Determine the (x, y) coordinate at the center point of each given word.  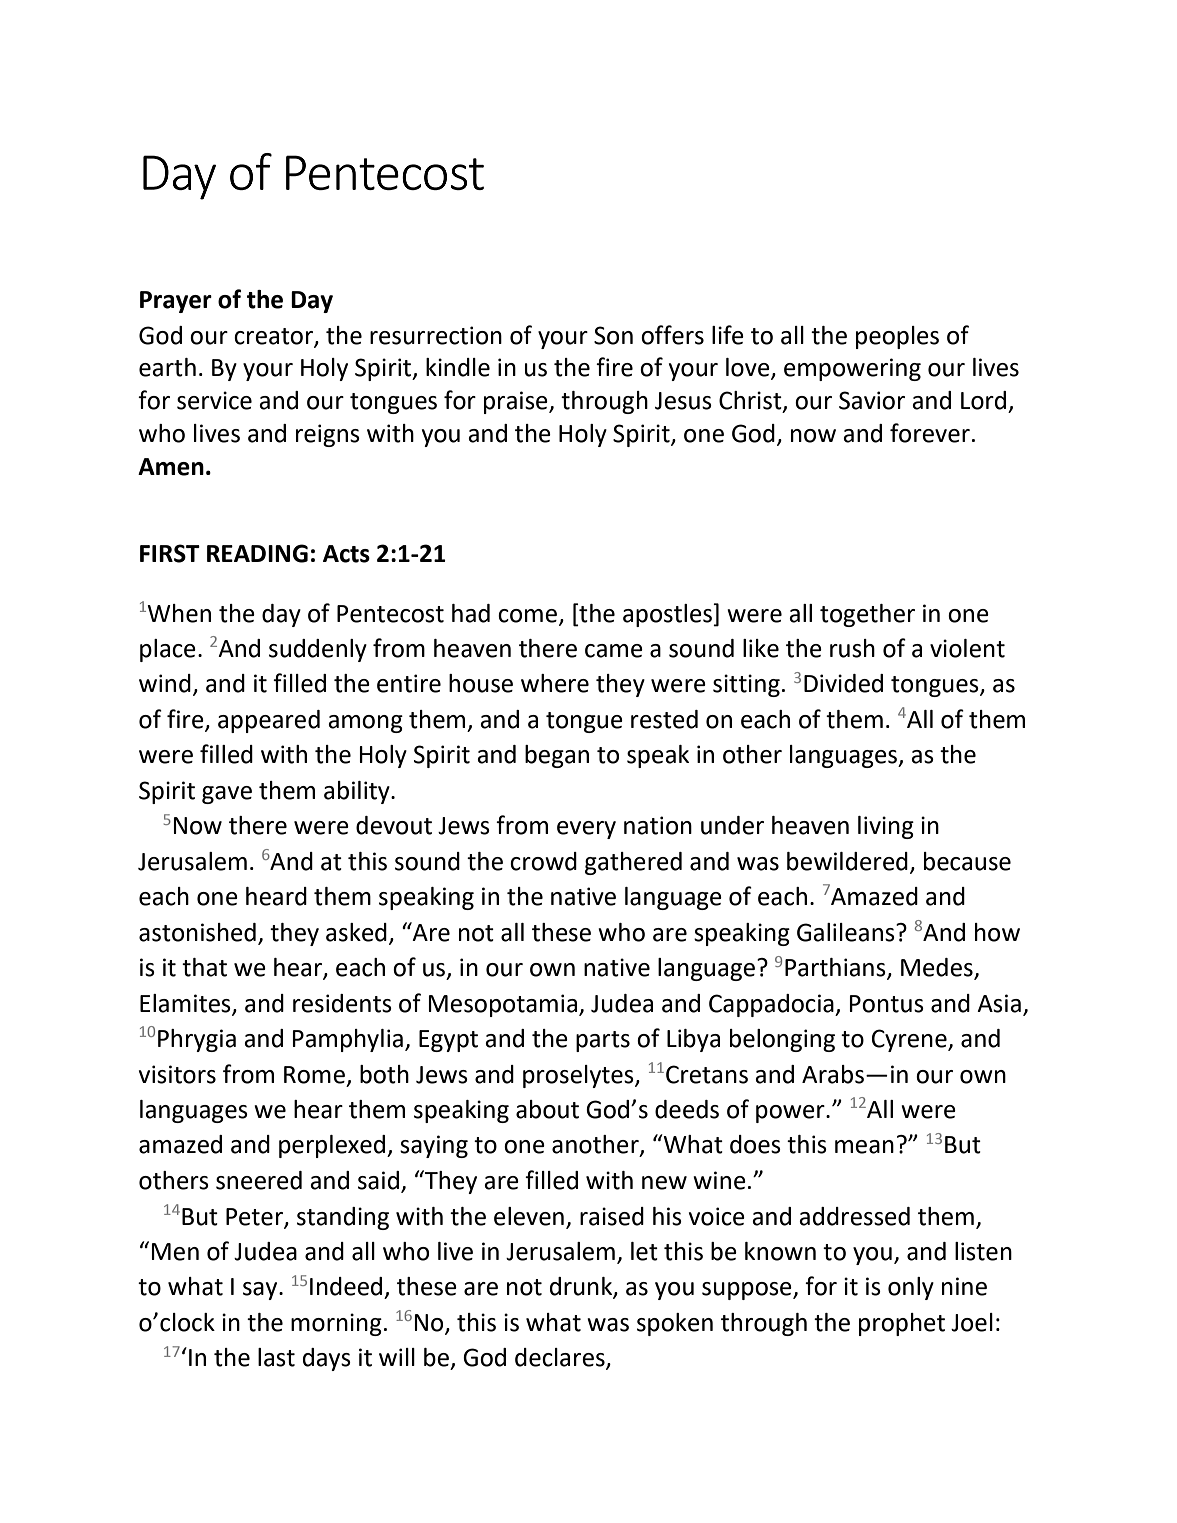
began (557, 756)
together (867, 615)
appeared (269, 721)
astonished (197, 932)
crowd (543, 861)
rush (852, 648)
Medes (938, 968)
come (529, 616)
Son (613, 335)
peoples (897, 337)
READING (257, 553)
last (276, 1357)
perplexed (333, 1146)
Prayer (176, 302)
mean (864, 1147)
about (547, 1109)
